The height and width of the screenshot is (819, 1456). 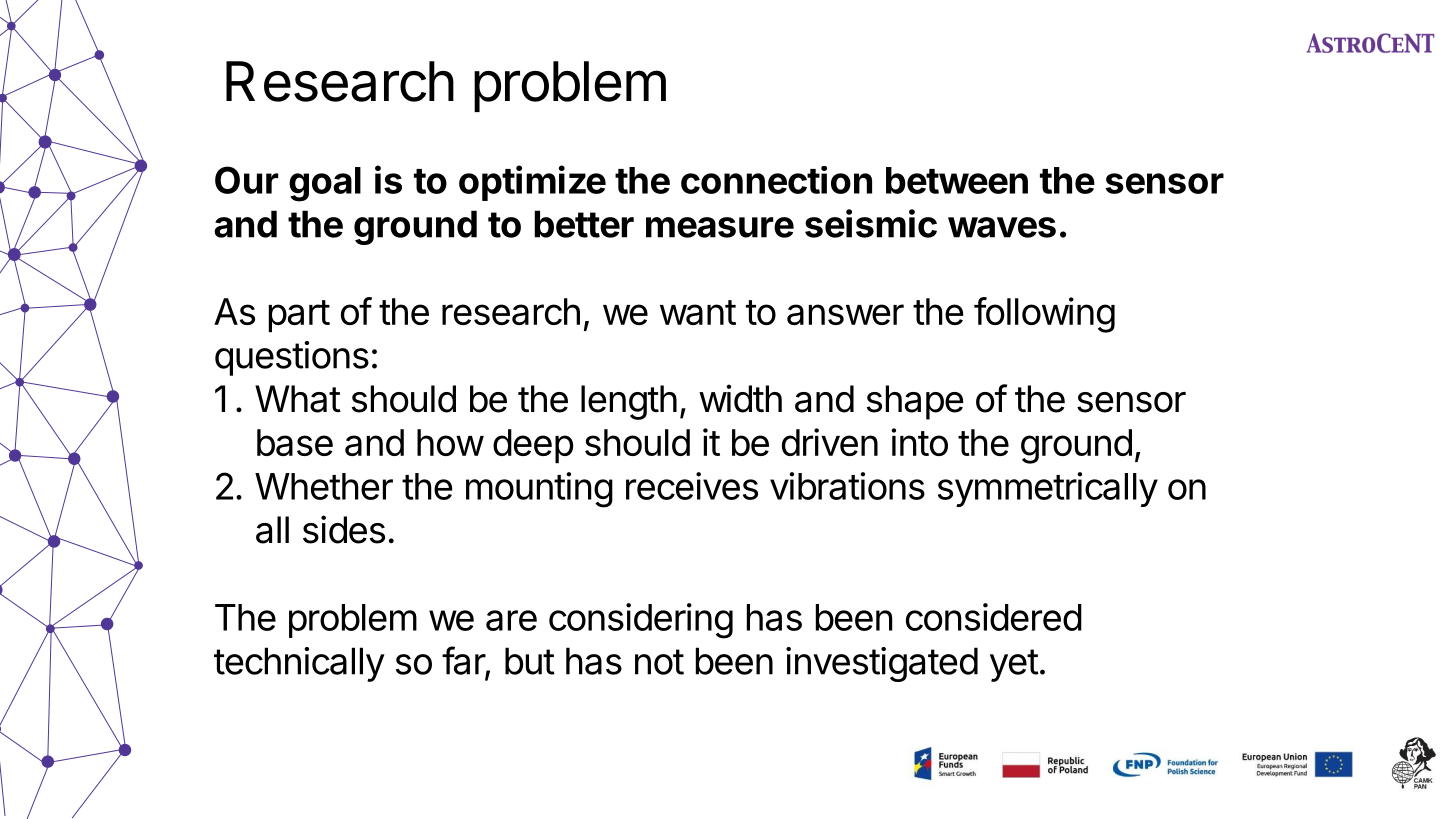 What do you see at coordinates (659, 662) in the screenshot?
I see `not` at bounding box center [659, 662].
